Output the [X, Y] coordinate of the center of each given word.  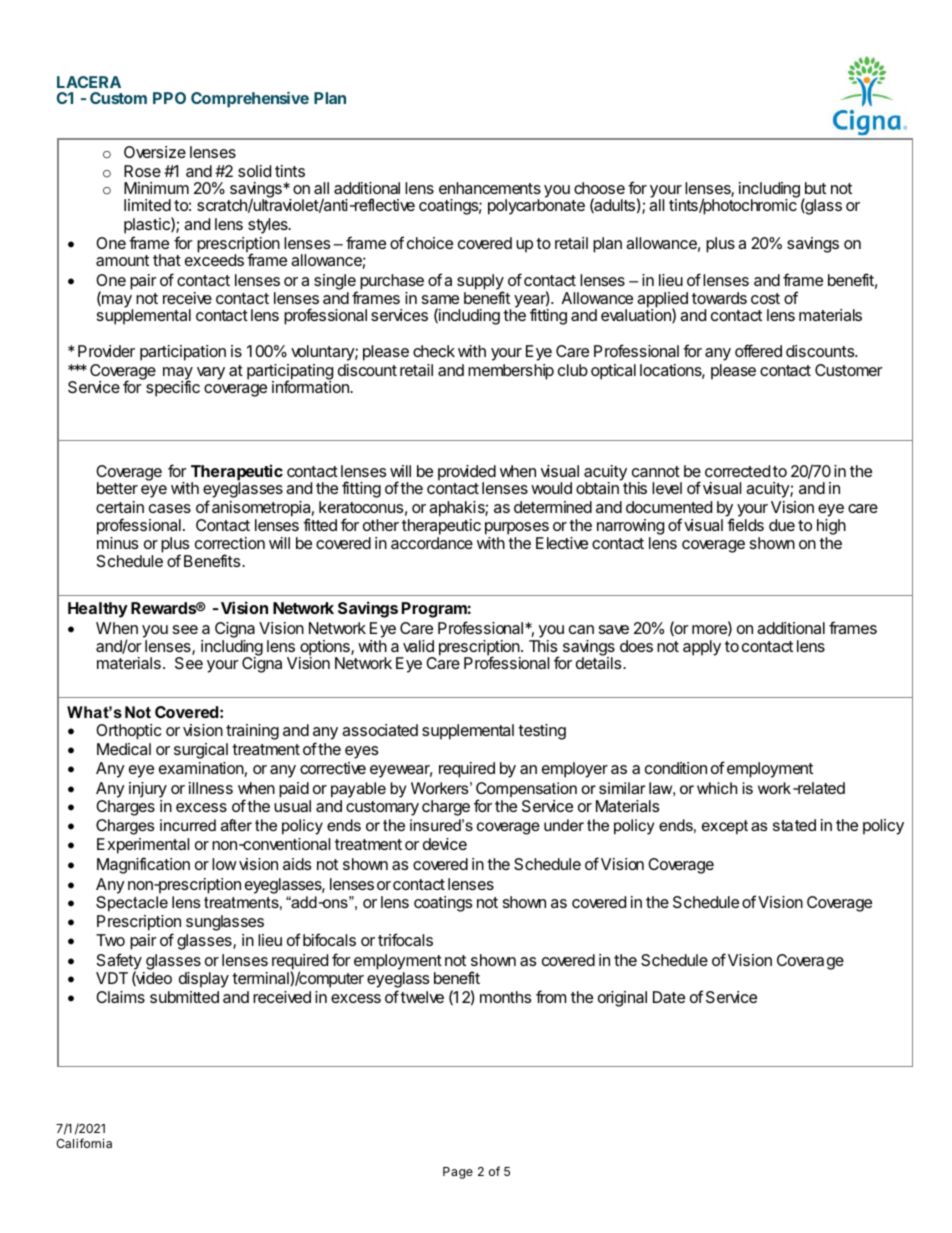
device [445, 844]
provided [467, 474]
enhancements [490, 188]
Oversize [155, 152]
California [84, 1143]
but [815, 188]
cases [170, 508]
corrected [737, 471]
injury [148, 790]
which [717, 788]
